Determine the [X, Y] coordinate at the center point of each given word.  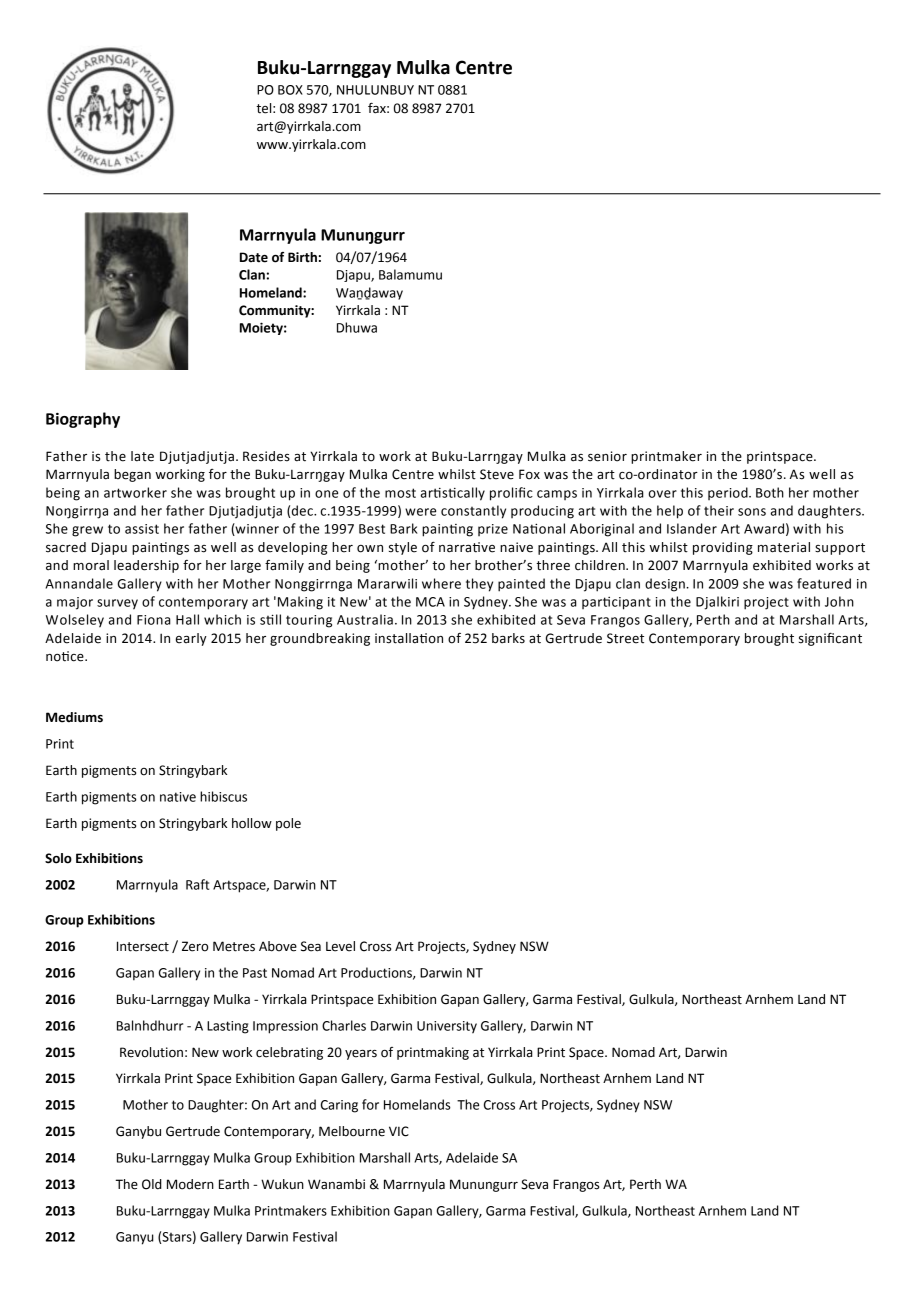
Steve [497, 474]
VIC [399, 1131]
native [178, 797]
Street [625, 638]
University [447, 1027]
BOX [290, 90]
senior [607, 456]
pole [288, 824]
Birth [302, 257]
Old [152, 1184]
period [729, 493]
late [142, 456]
